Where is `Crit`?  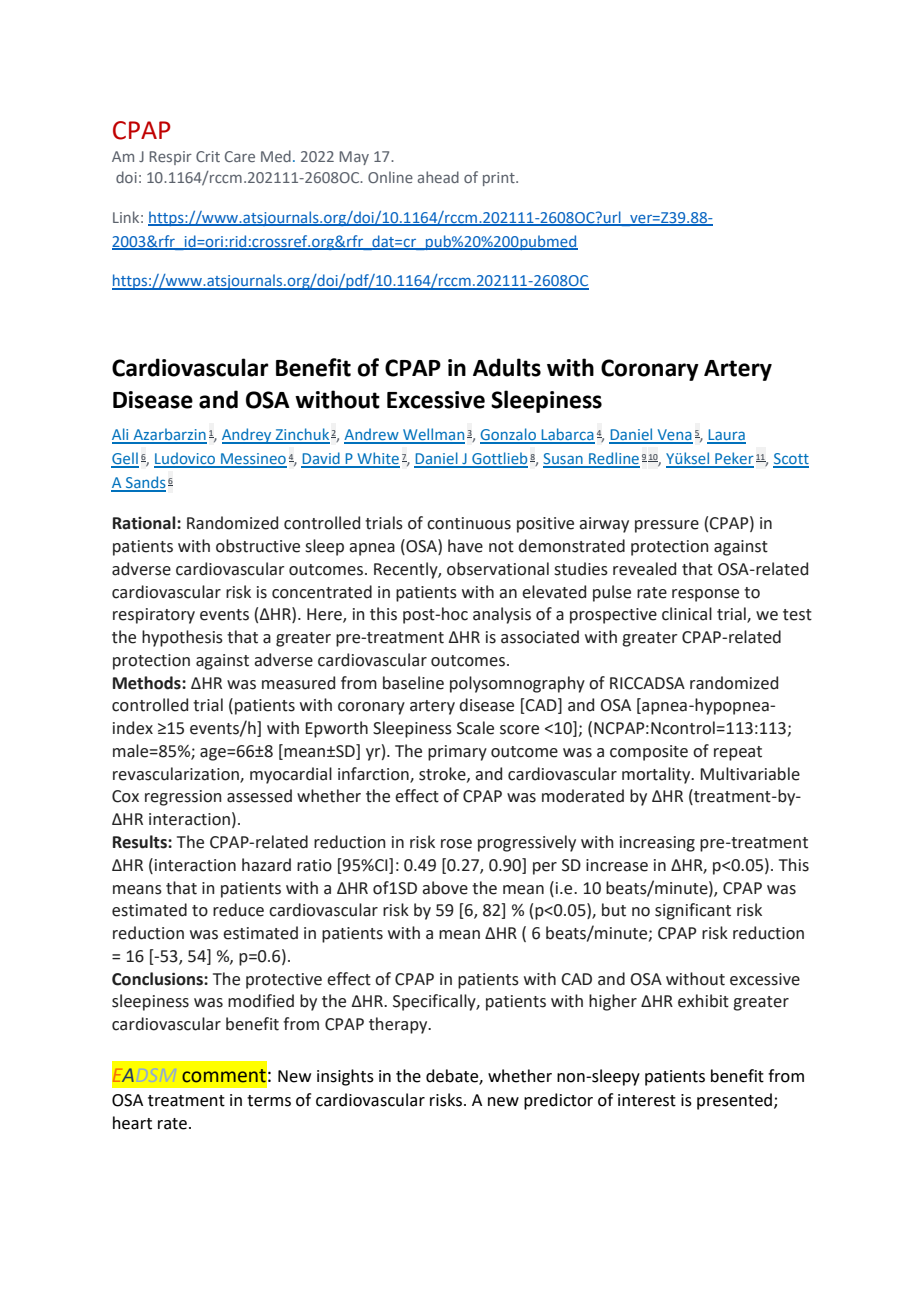 Crit is located at coordinates (208, 156).
